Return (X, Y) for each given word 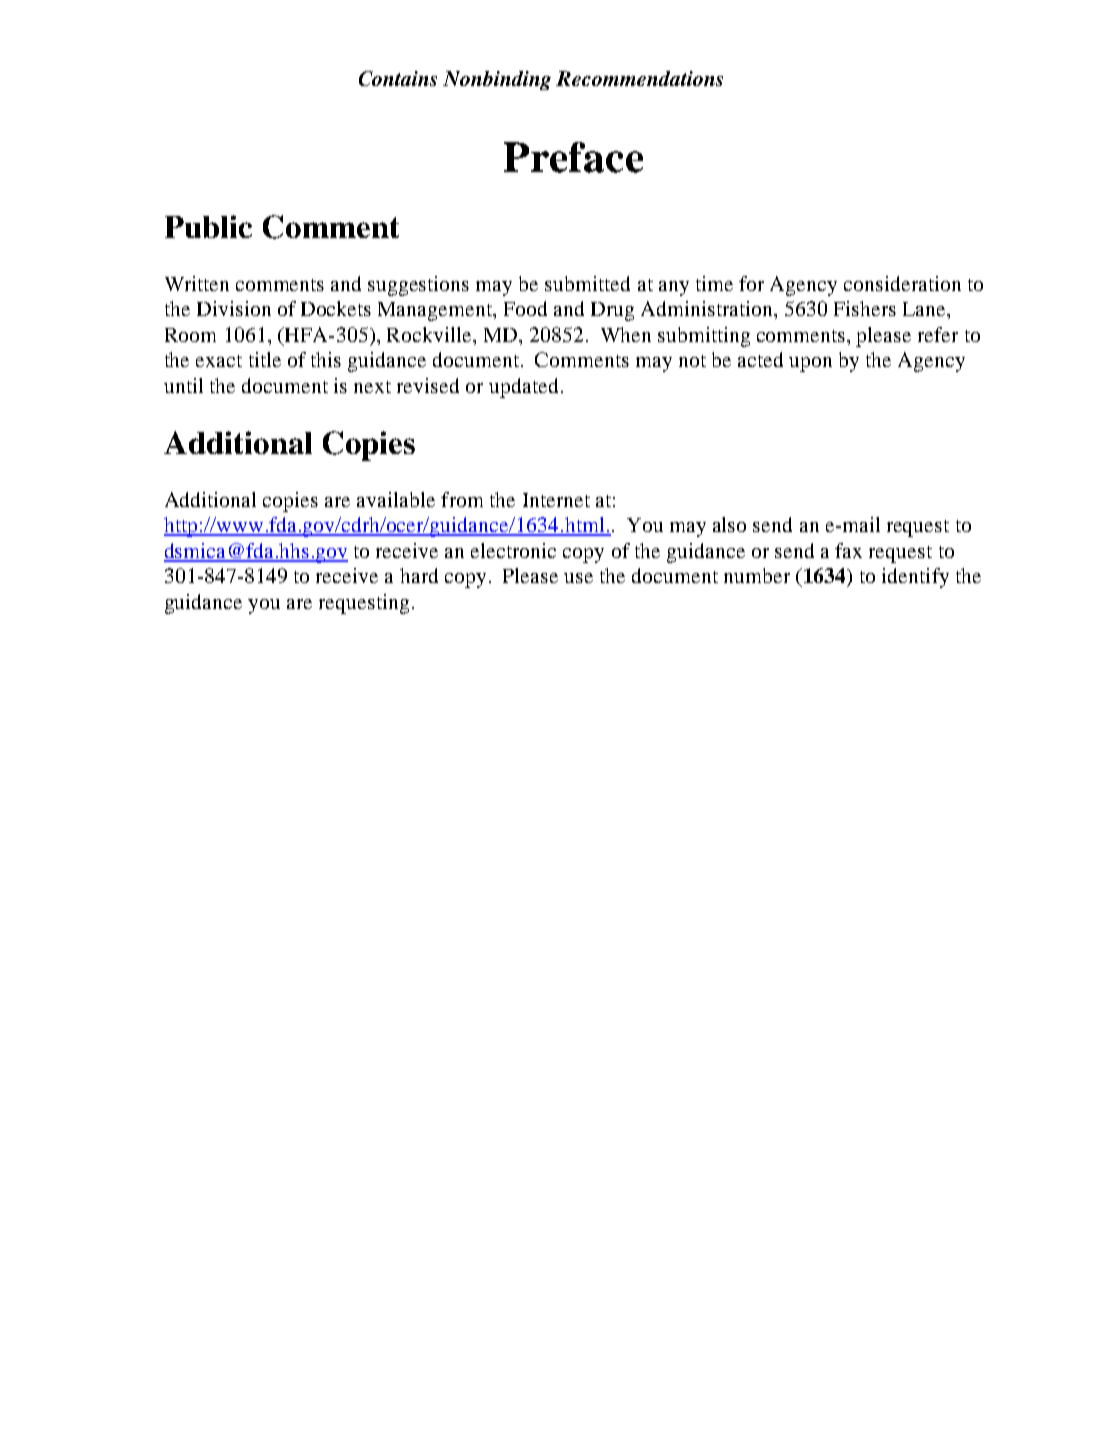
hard (419, 575)
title (265, 359)
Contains (398, 78)
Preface (573, 157)
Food (525, 308)
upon (810, 364)
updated (523, 388)
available (396, 499)
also (729, 524)
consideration (902, 283)
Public (208, 226)
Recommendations (639, 78)
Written (197, 283)
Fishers (865, 308)
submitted (587, 283)
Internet (556, 500)
